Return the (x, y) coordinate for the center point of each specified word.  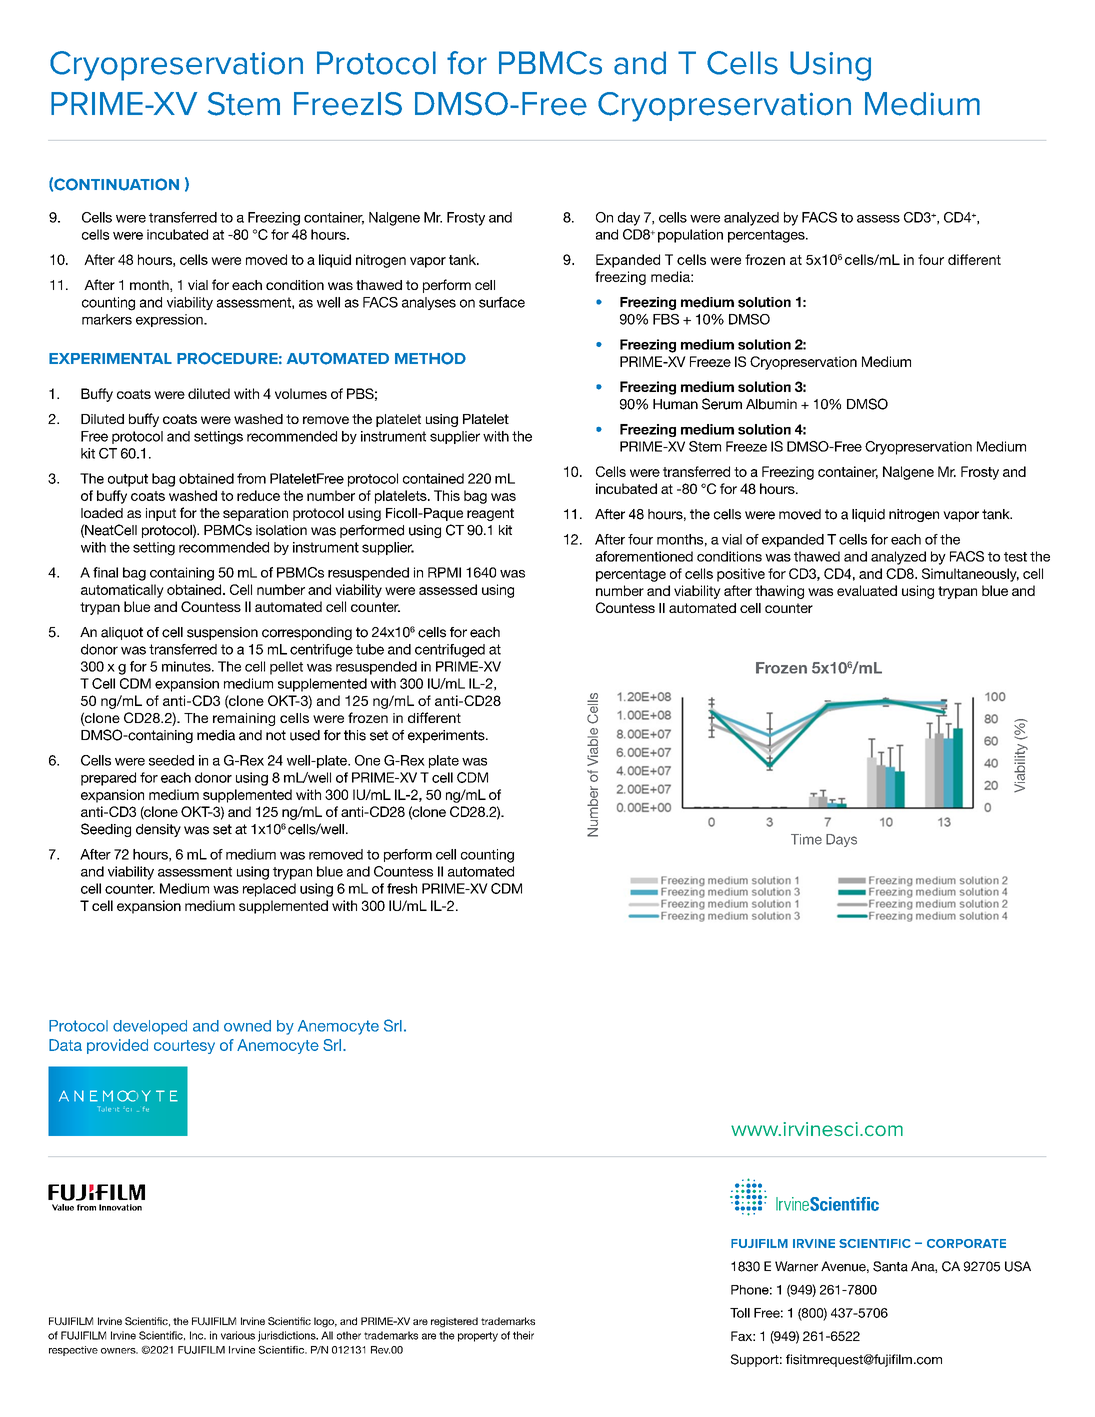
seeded (171, 760)
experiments (447, 736)
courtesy (184, 1047)
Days (841, 840)
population (690, 236)
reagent (490, 514)
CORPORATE (966, 1243)
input (161, 514)
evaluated (867, 590)
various (238, 1335)
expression (170, 320)
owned (247, 1026)
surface (502, 302)
